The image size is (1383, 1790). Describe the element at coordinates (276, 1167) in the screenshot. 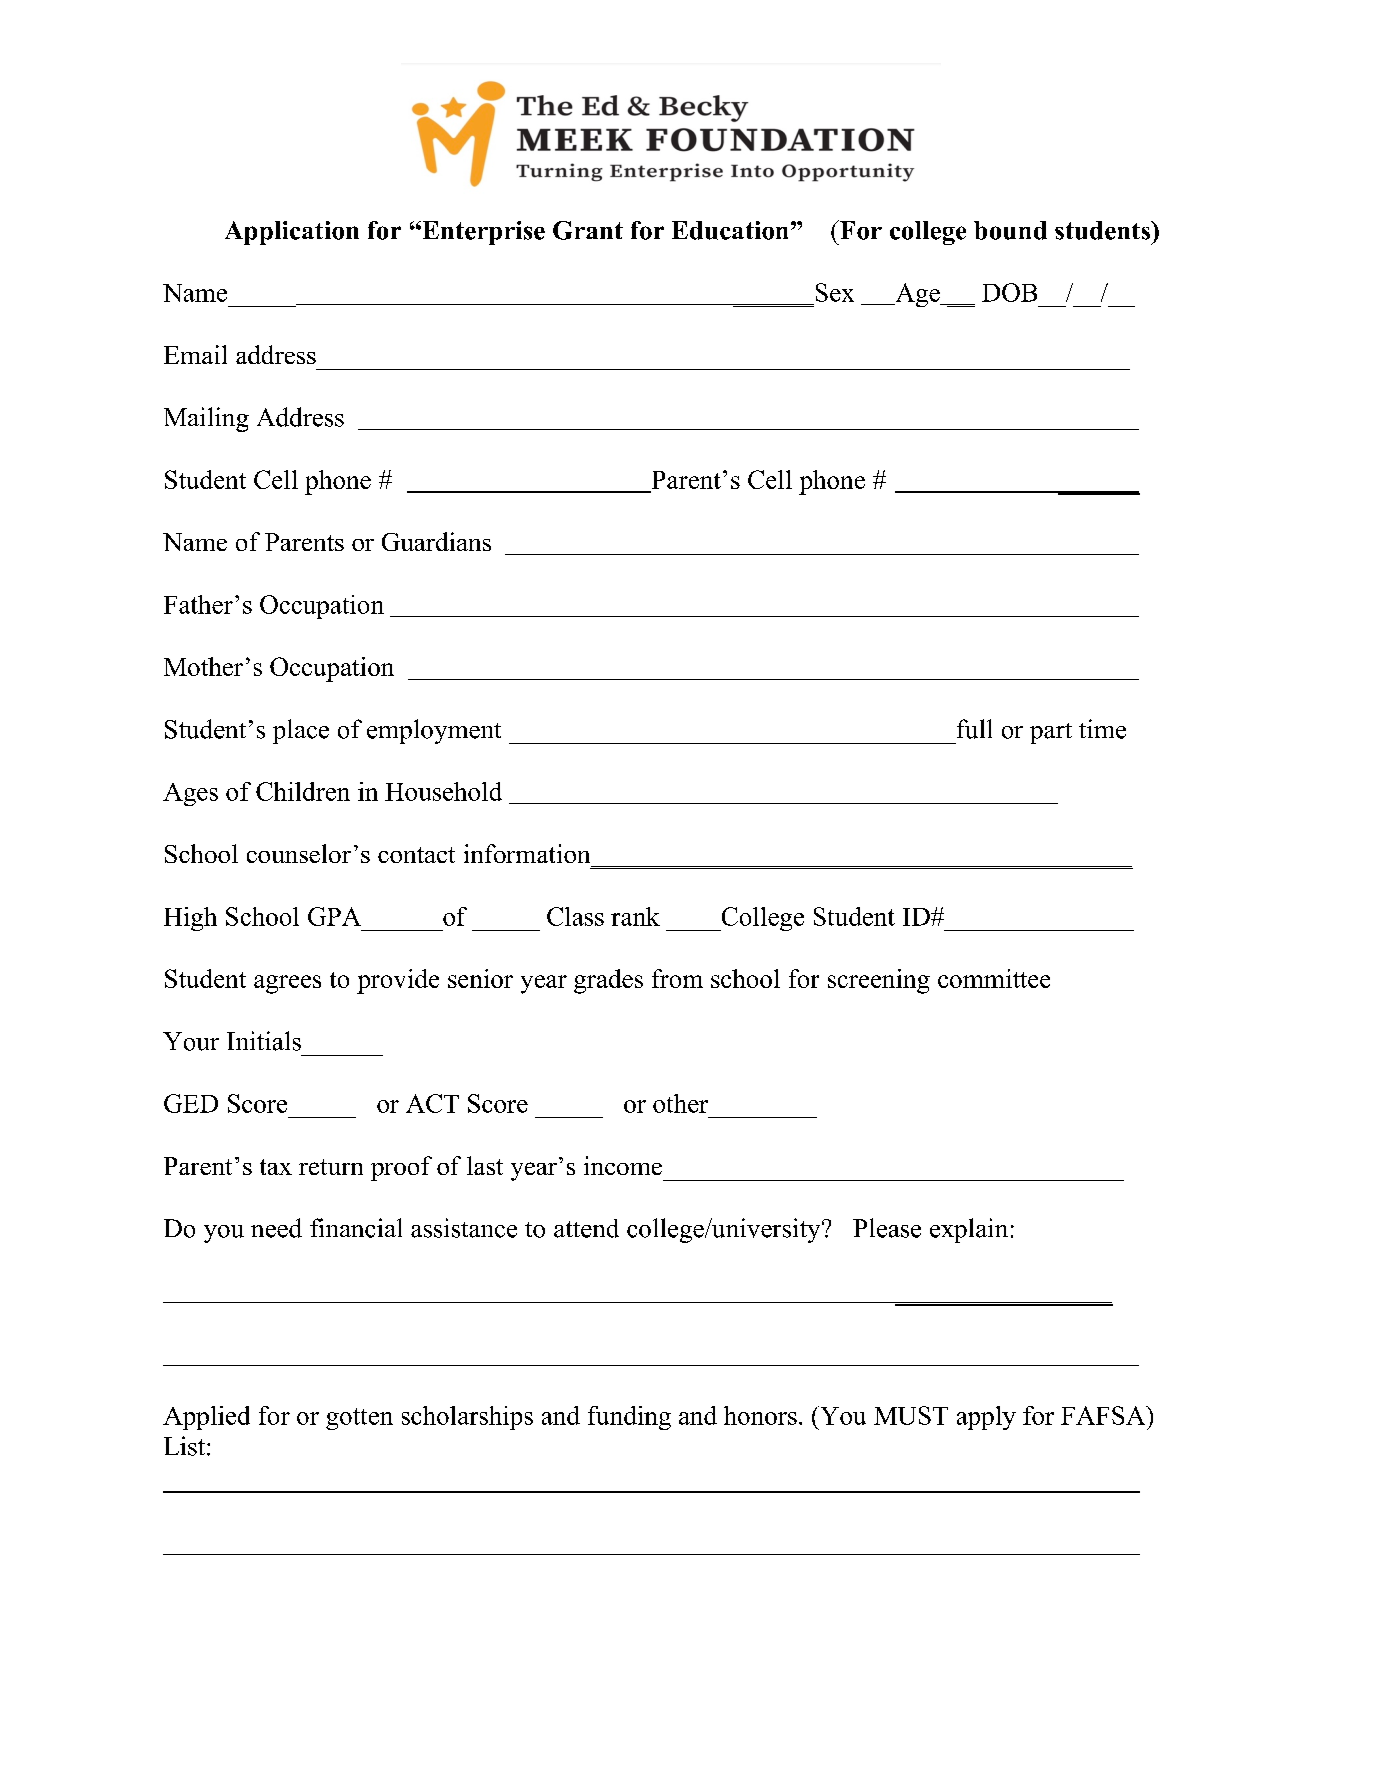

I see `tax` at that location.
